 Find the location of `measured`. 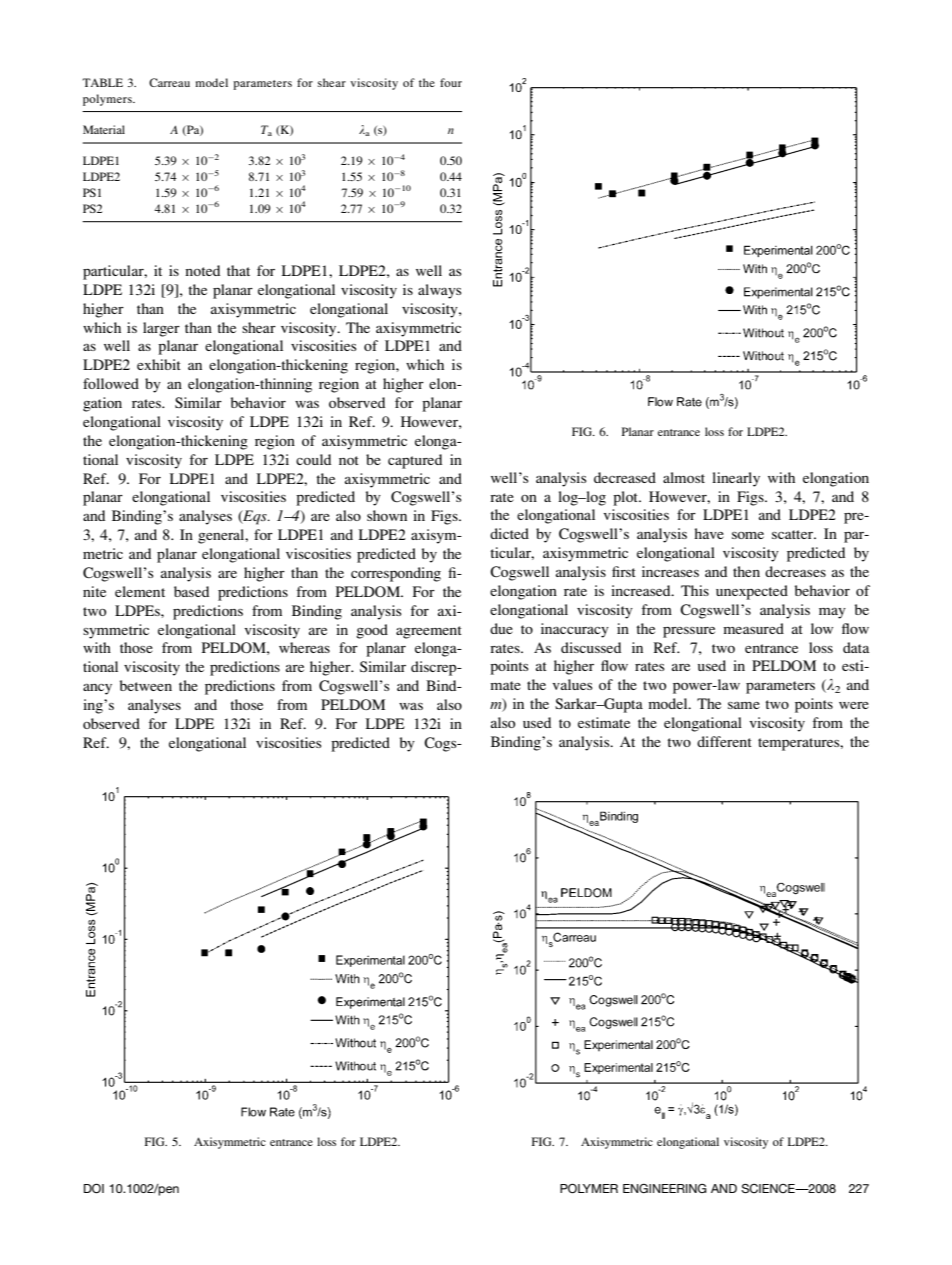

measured is located at coordinates (753, 628).
